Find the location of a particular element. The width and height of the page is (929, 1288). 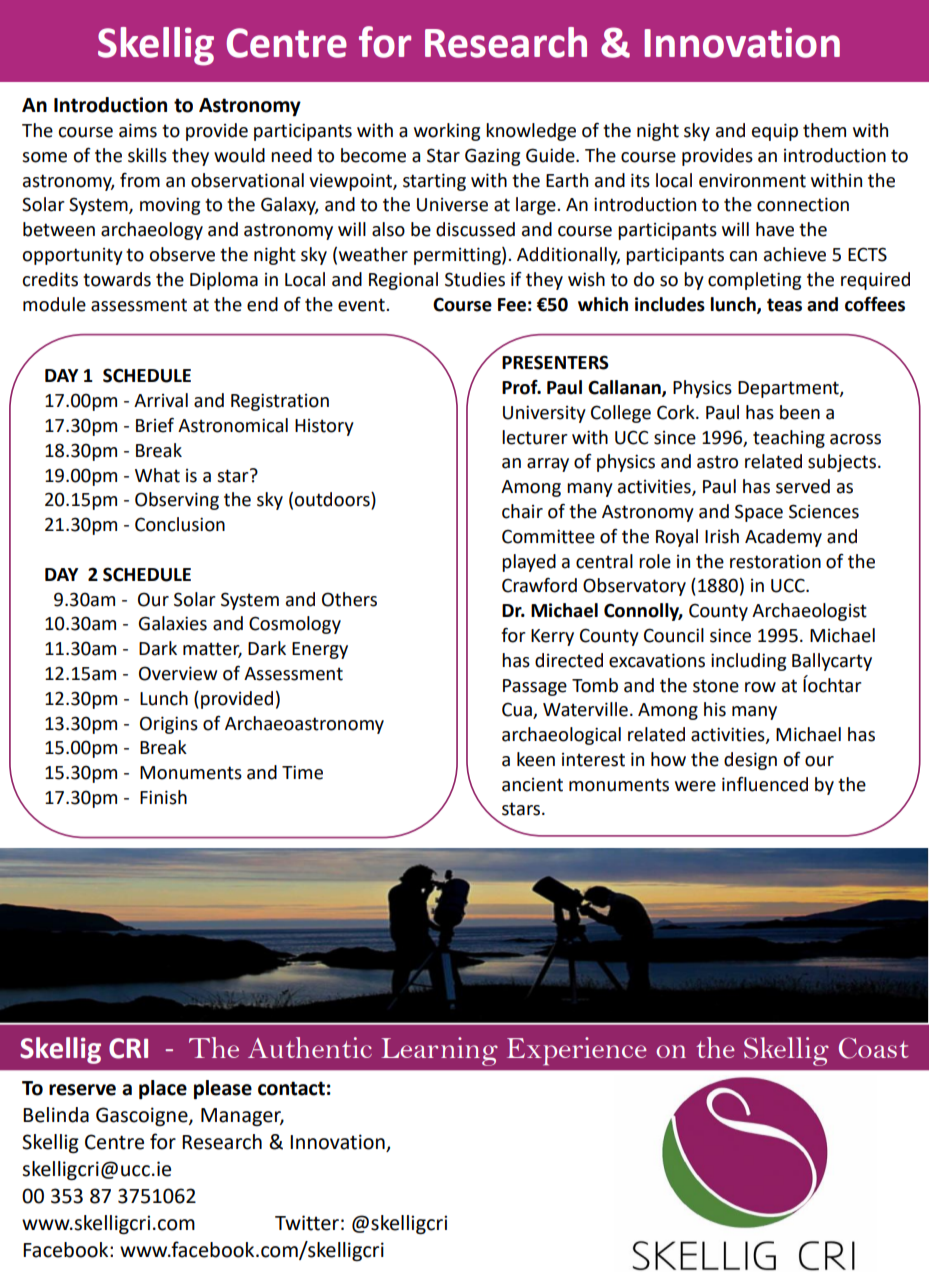

Gazing is located at coordinates (492, 157).
